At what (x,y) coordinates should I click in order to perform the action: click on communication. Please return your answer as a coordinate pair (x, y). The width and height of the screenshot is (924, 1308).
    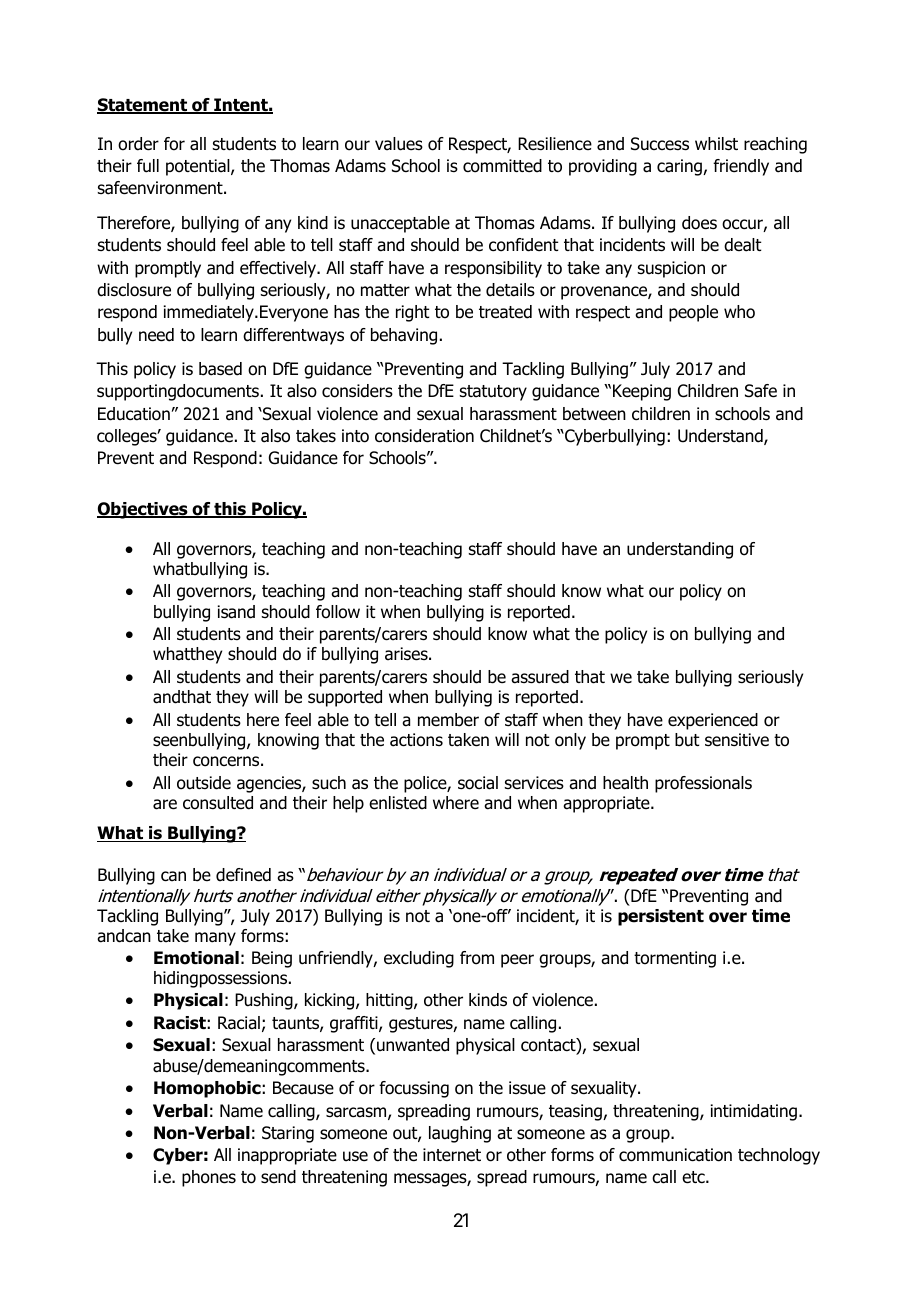
    Looking at the image, I should click on (675, 1155).
